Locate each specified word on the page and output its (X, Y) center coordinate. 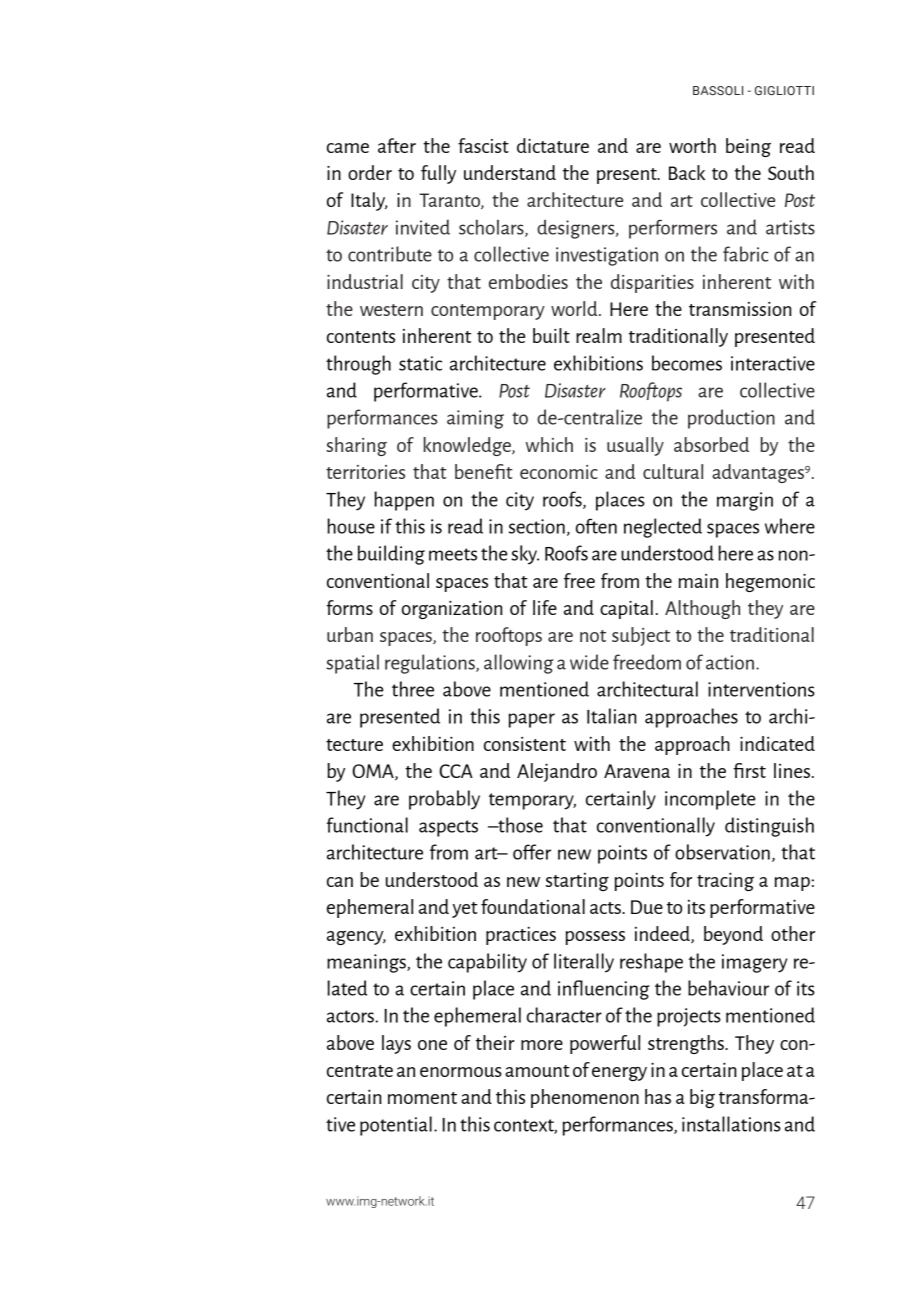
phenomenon (585, 1098)
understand (510, 172)
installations (731, 1124)
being (748, 147)
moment (422, 1098)
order (370, 172)
